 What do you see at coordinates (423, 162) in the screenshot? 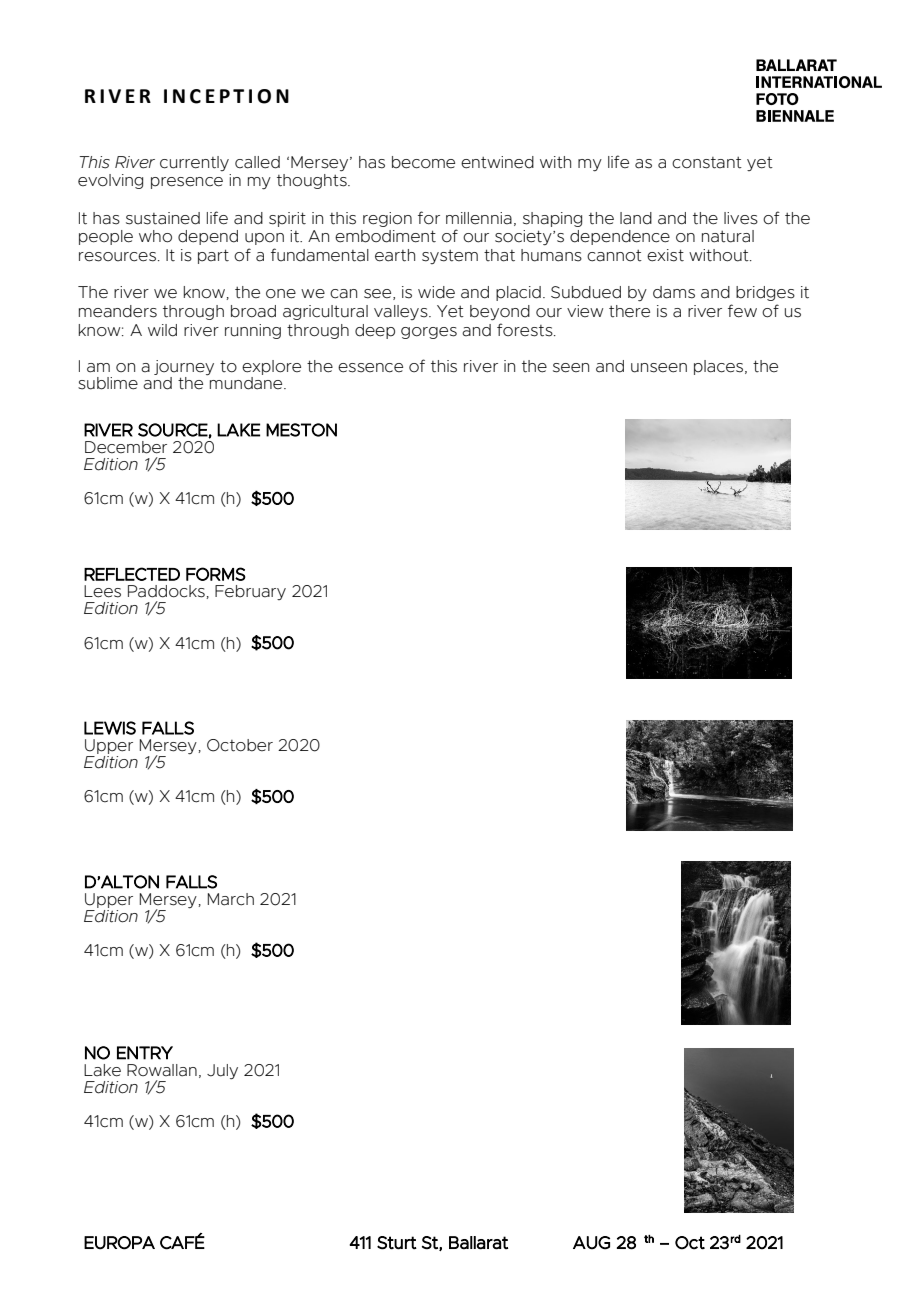
I see `become` at bounding box center [423, 162].
